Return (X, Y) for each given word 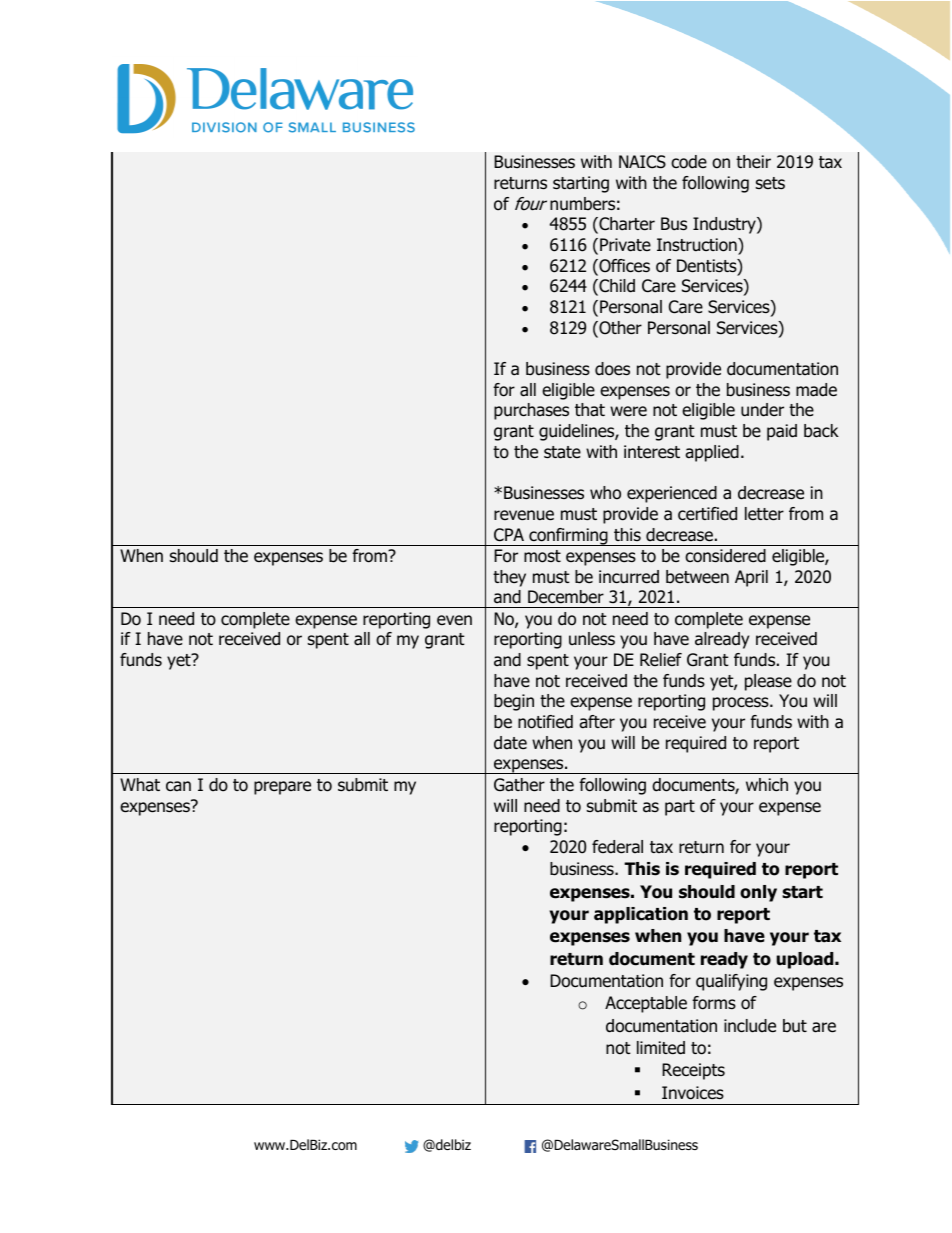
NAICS (642, 162)
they (509, 578)
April (751, 578)
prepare (282, 788)
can (178, 786)
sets (770, 183)
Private (625, 245)
